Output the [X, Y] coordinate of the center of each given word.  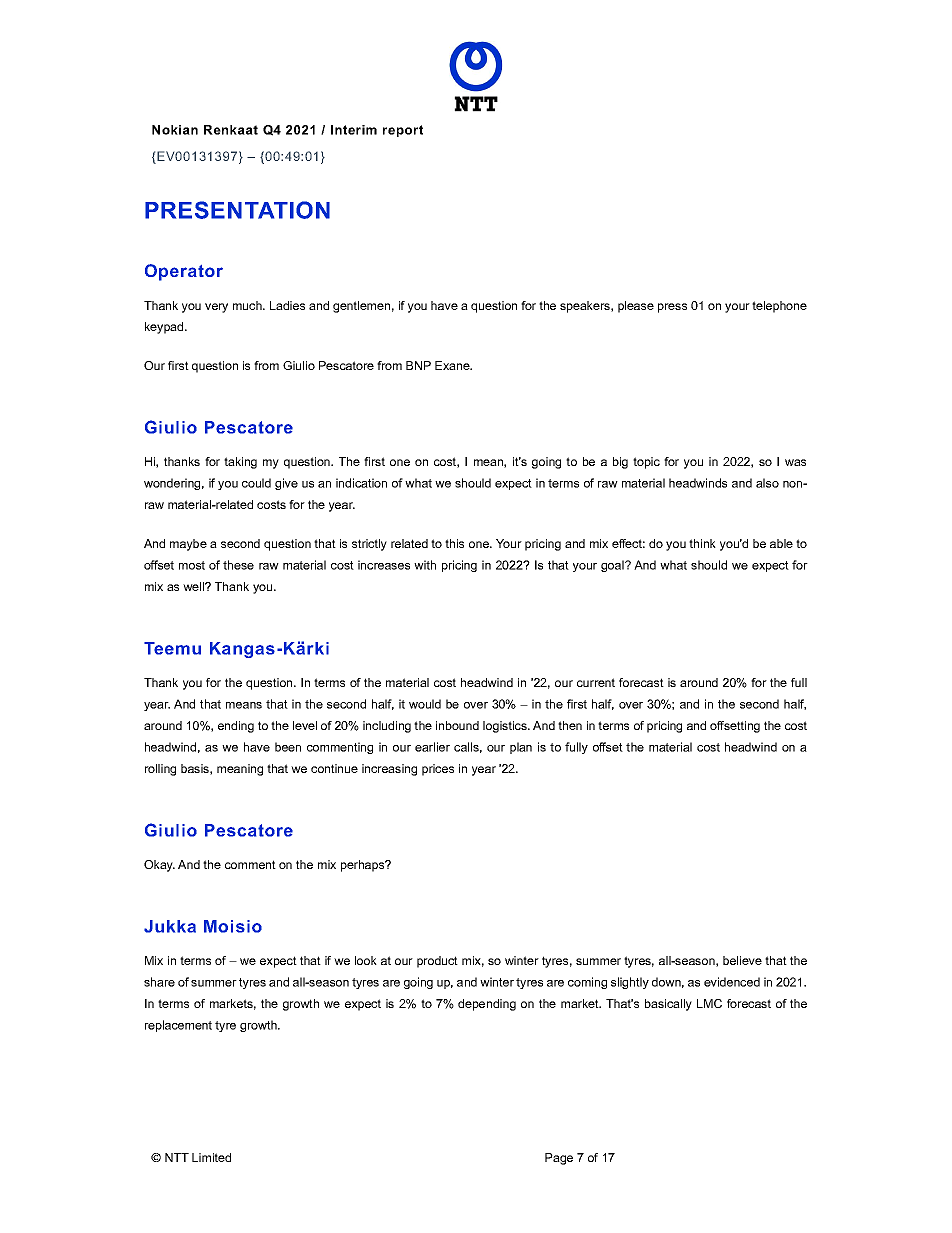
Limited [211, 1157]
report [403, 131]
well [195, 586]
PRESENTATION [237, 210]
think [702, 543]
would [425, 704]
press [672, 308]
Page [559, 1159]
